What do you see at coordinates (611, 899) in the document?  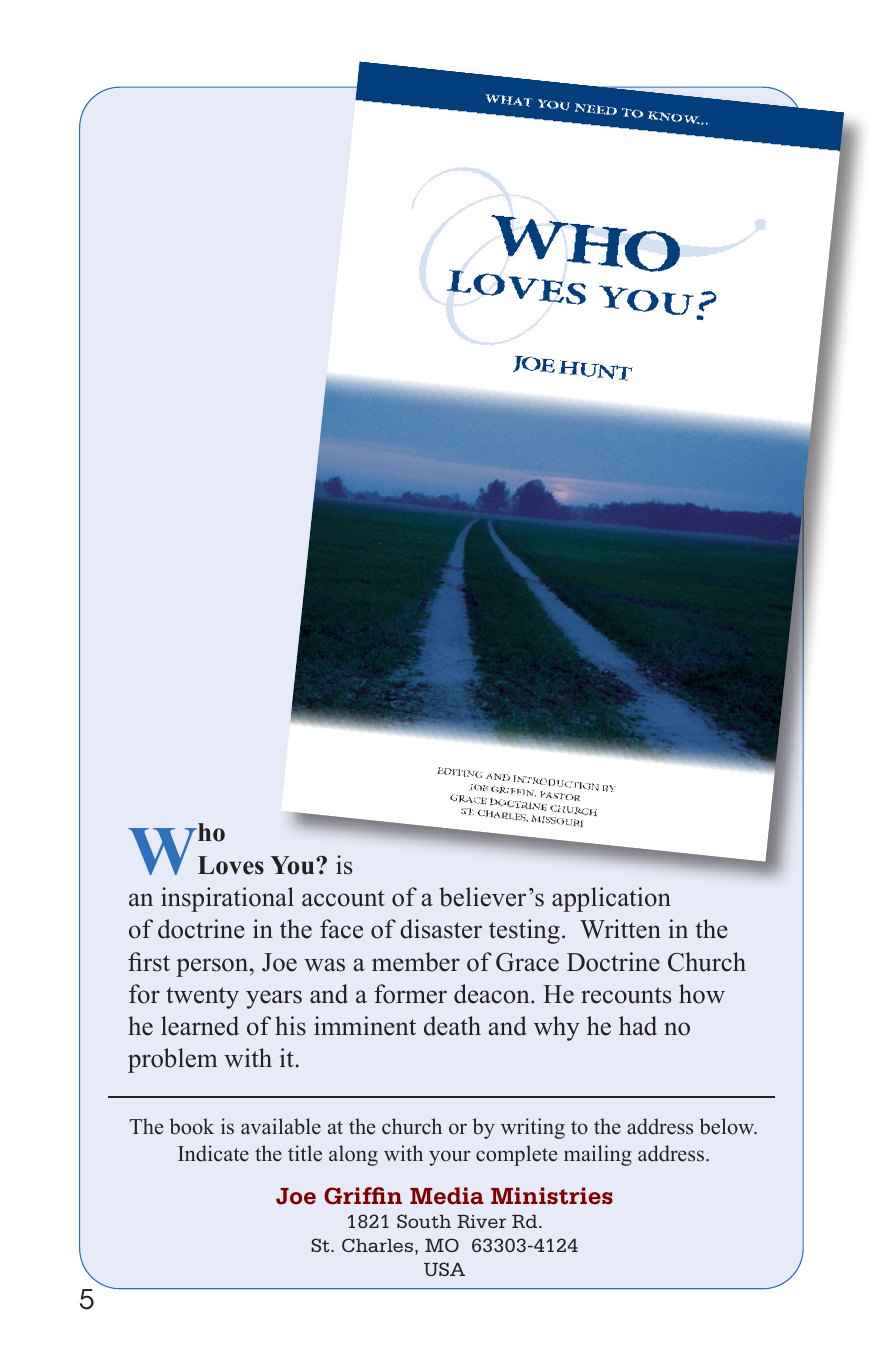 I see `application` at bounding box center [611, 899].
